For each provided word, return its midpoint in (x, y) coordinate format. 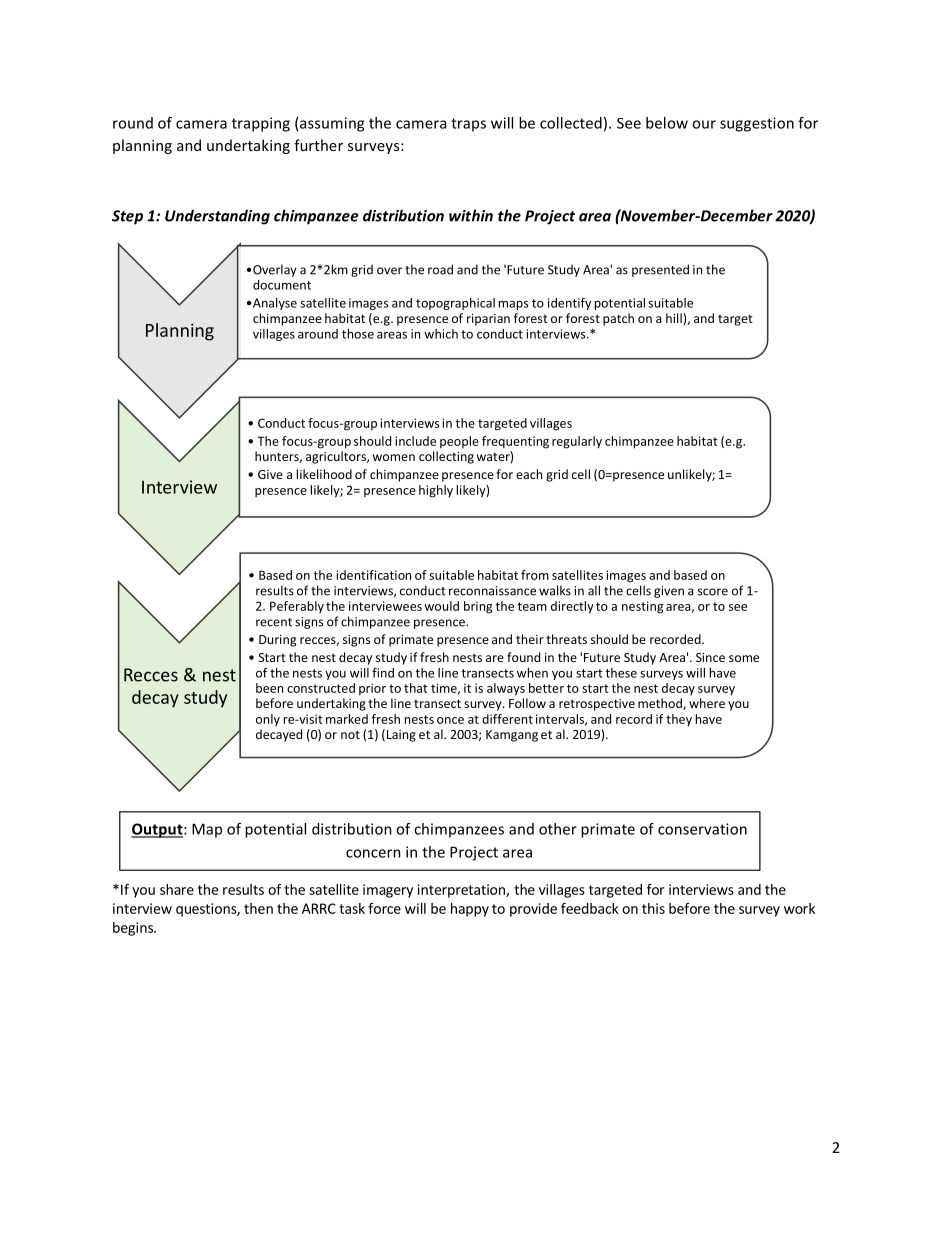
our (704, 124)
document (282, 285)
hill (675, 318)
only (268, 720)
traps (468, 125)
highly (436, 491)
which (441, 334)
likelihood (324, 474)
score (713, 592)
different (507, 719)
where (707, 703)
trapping (261, 124)
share (177, 889)
